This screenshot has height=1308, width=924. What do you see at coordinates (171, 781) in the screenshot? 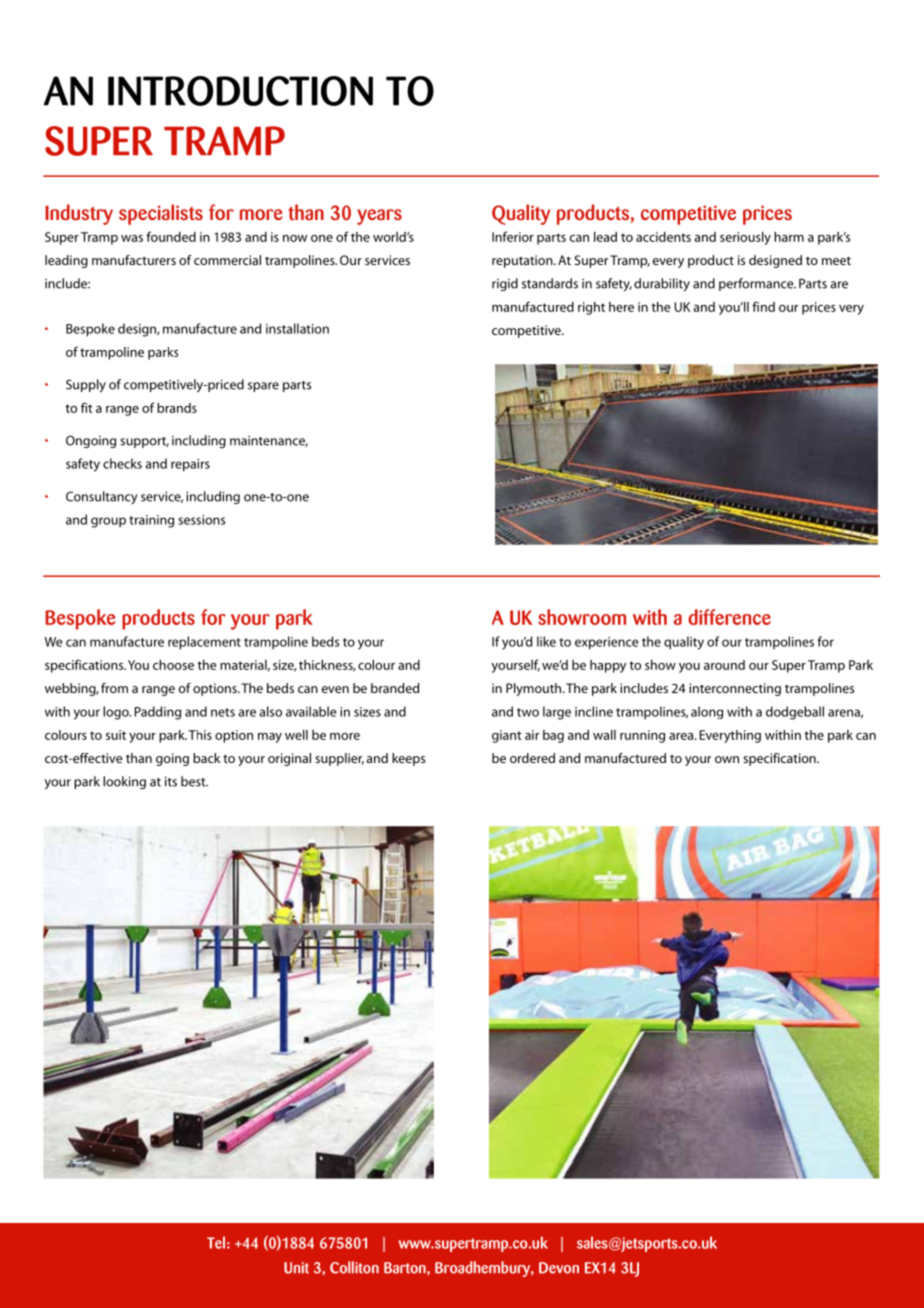
I see `its` at bounding box center [171, 781].
